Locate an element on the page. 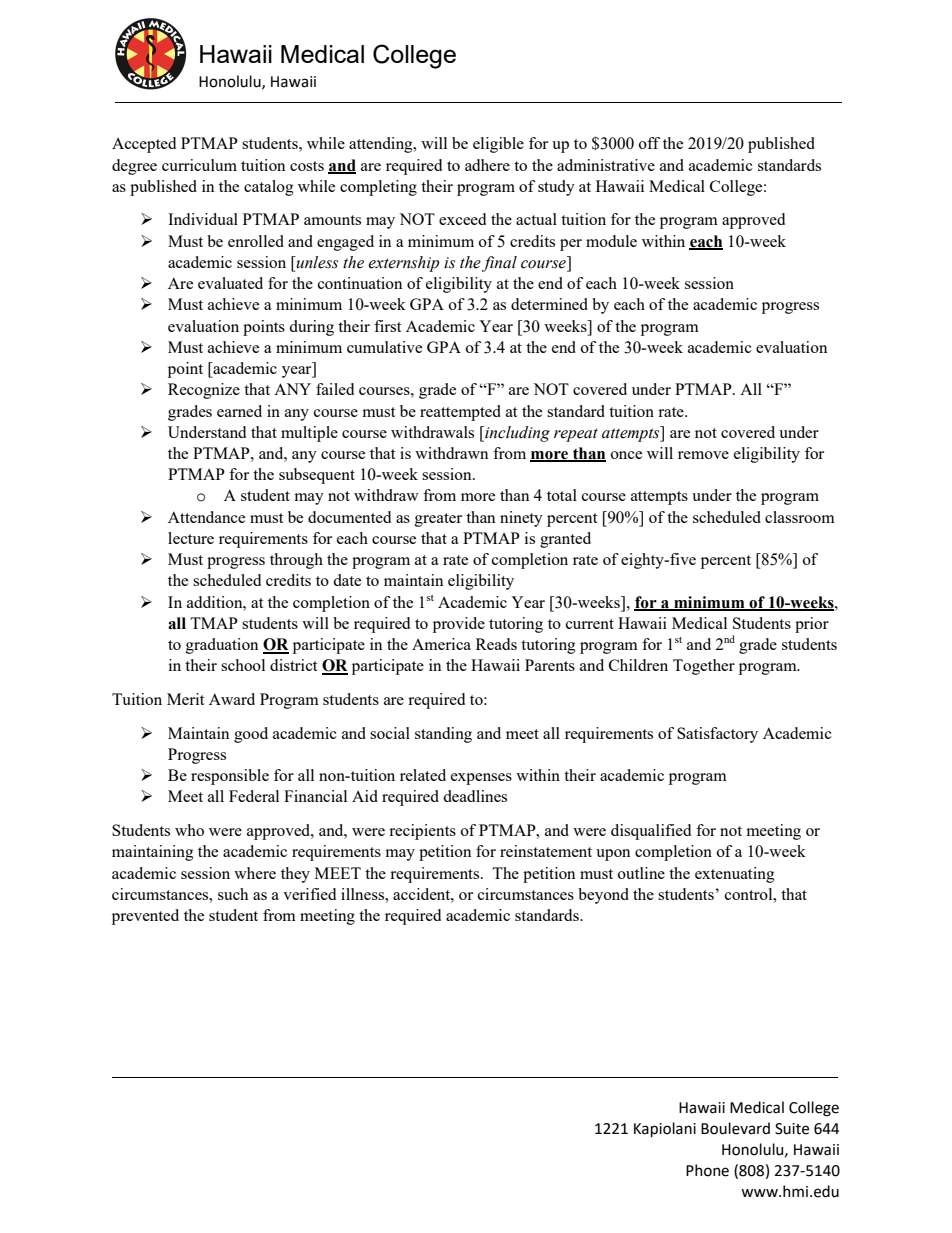 The width and height of the image is (952, 1233). off is located at coordinates (649, 143).
